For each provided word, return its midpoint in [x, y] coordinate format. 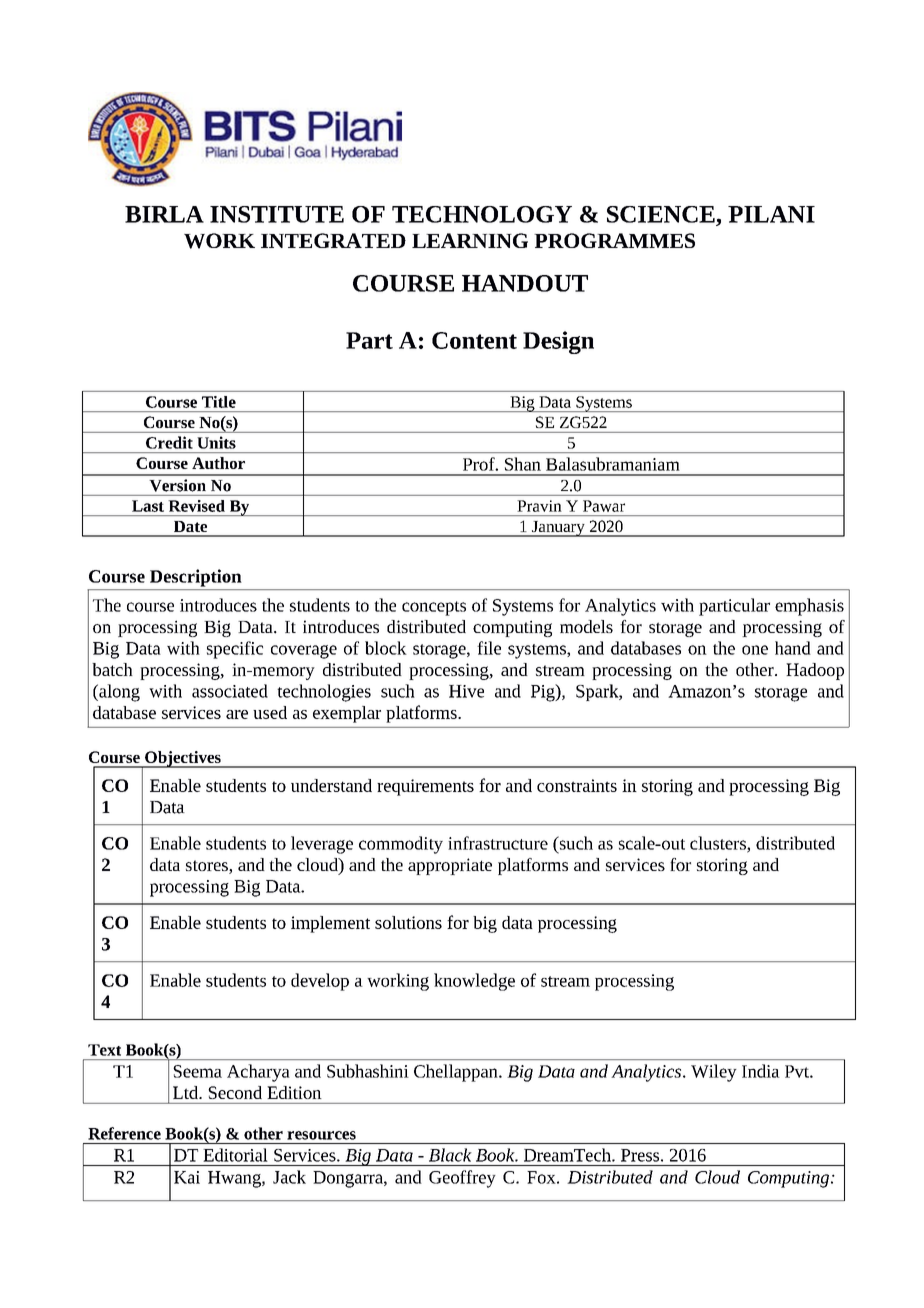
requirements [425, 787]
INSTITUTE [277, 214]
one [755, 650]
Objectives [183, 759]
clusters [719, 844]
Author [218, 463]
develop [320, 982]
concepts [434, 608]
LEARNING [470, 240]
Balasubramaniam [612, 464]
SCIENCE [661, 214]
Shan [523, 464]
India [761, 1071]
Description [195, 578]
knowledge [474, 982]
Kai [187, 1177]
